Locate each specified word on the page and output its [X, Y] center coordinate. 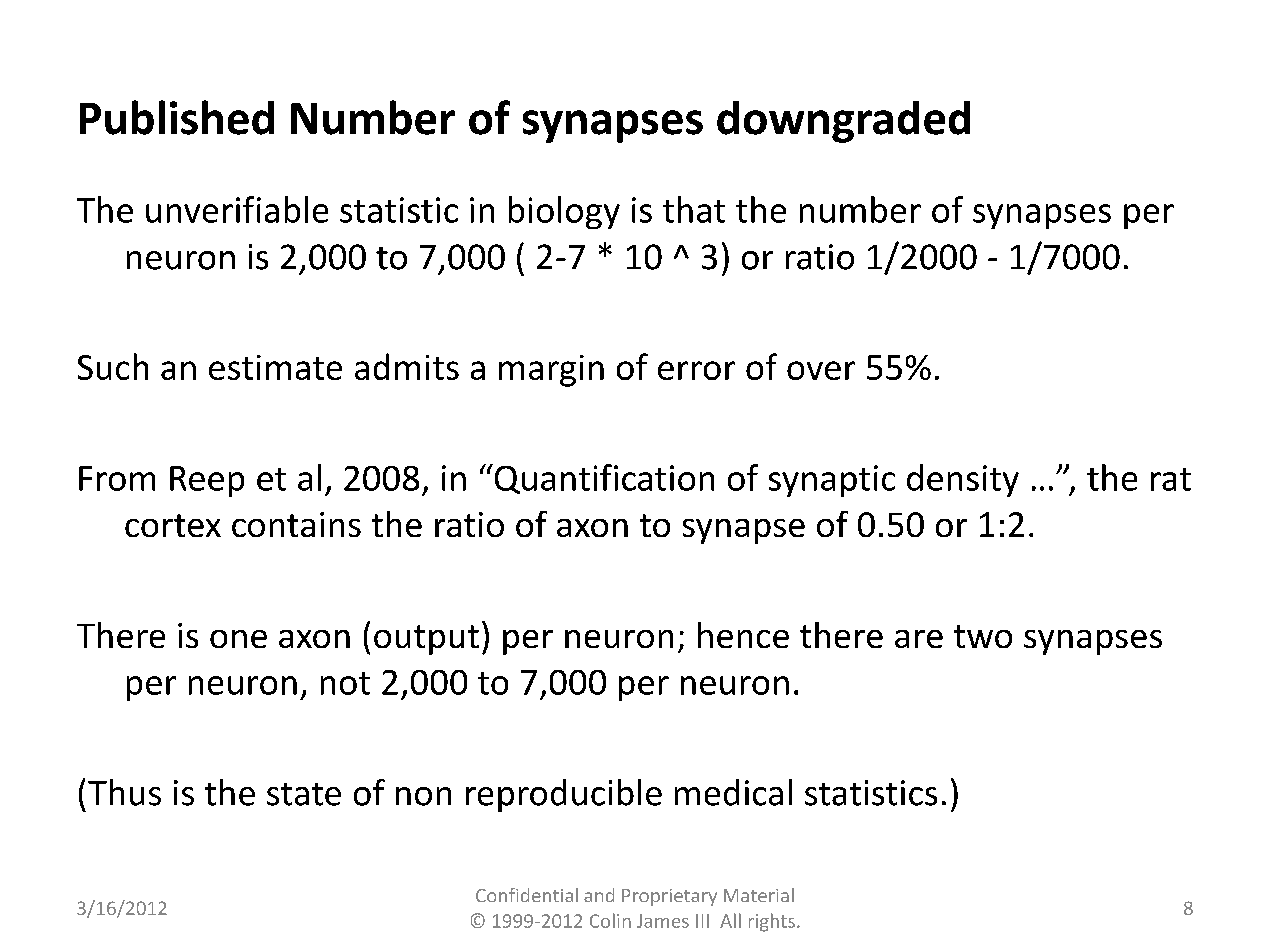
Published [177, 117]
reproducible [564, 795]
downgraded [843, 122]
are [919, 639]
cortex [173, 525]
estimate [275, 367]
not [345, 683]
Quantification [603, 479]
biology [564, 212]
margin [551, 371]
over [821, 370]
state [304, 794]
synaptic [832, 481]
